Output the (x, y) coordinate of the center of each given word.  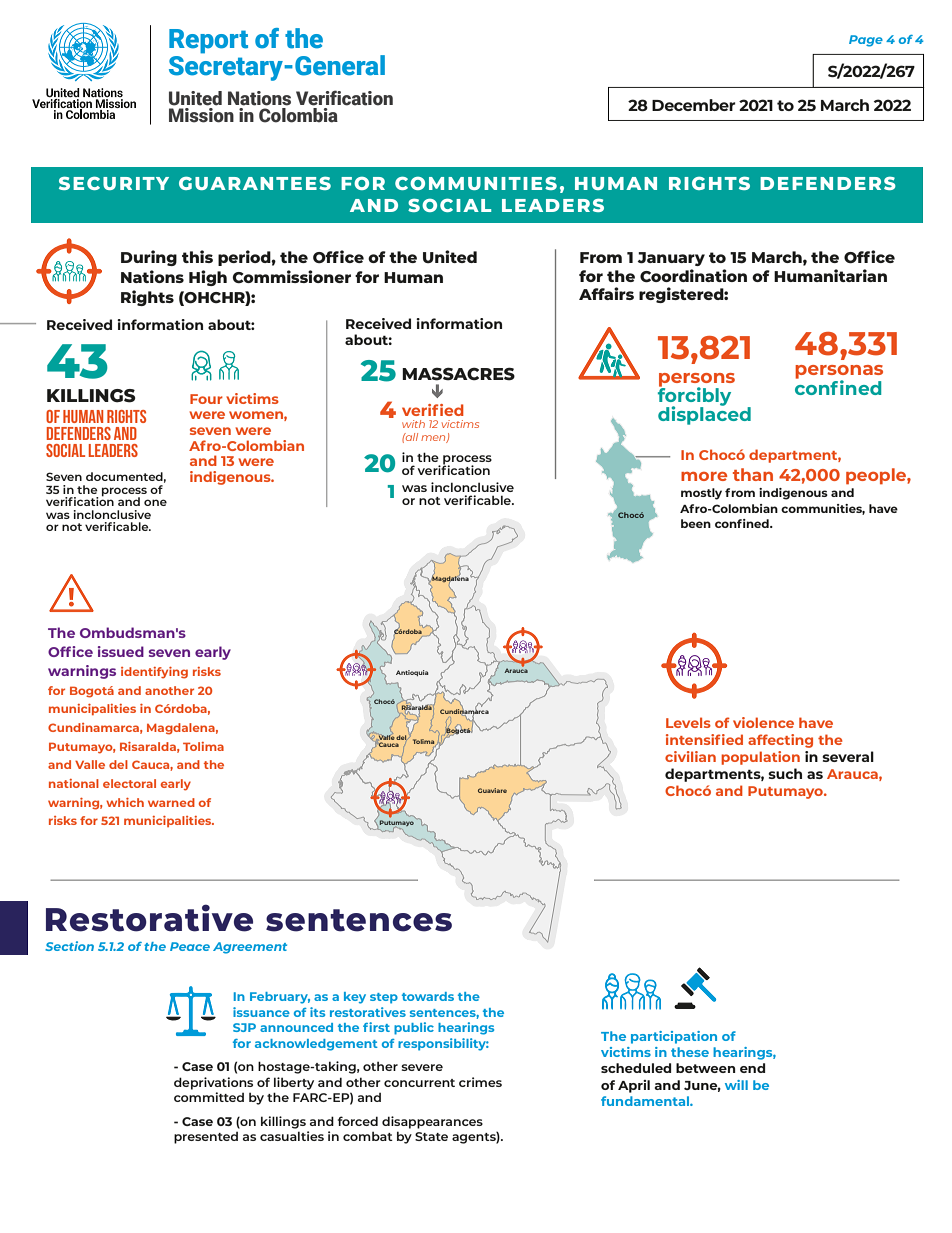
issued (121, 651)
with (413, 424)
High (208, 278)
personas (839, 373)
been (696, 523)
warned (171, 802)
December (694, 105)
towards (428, 996)
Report (208, 41)
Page (866, 41)
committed (209, 1097)
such (785, 773)
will (736, 1085)
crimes (480, 1082)
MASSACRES (458, 374)
